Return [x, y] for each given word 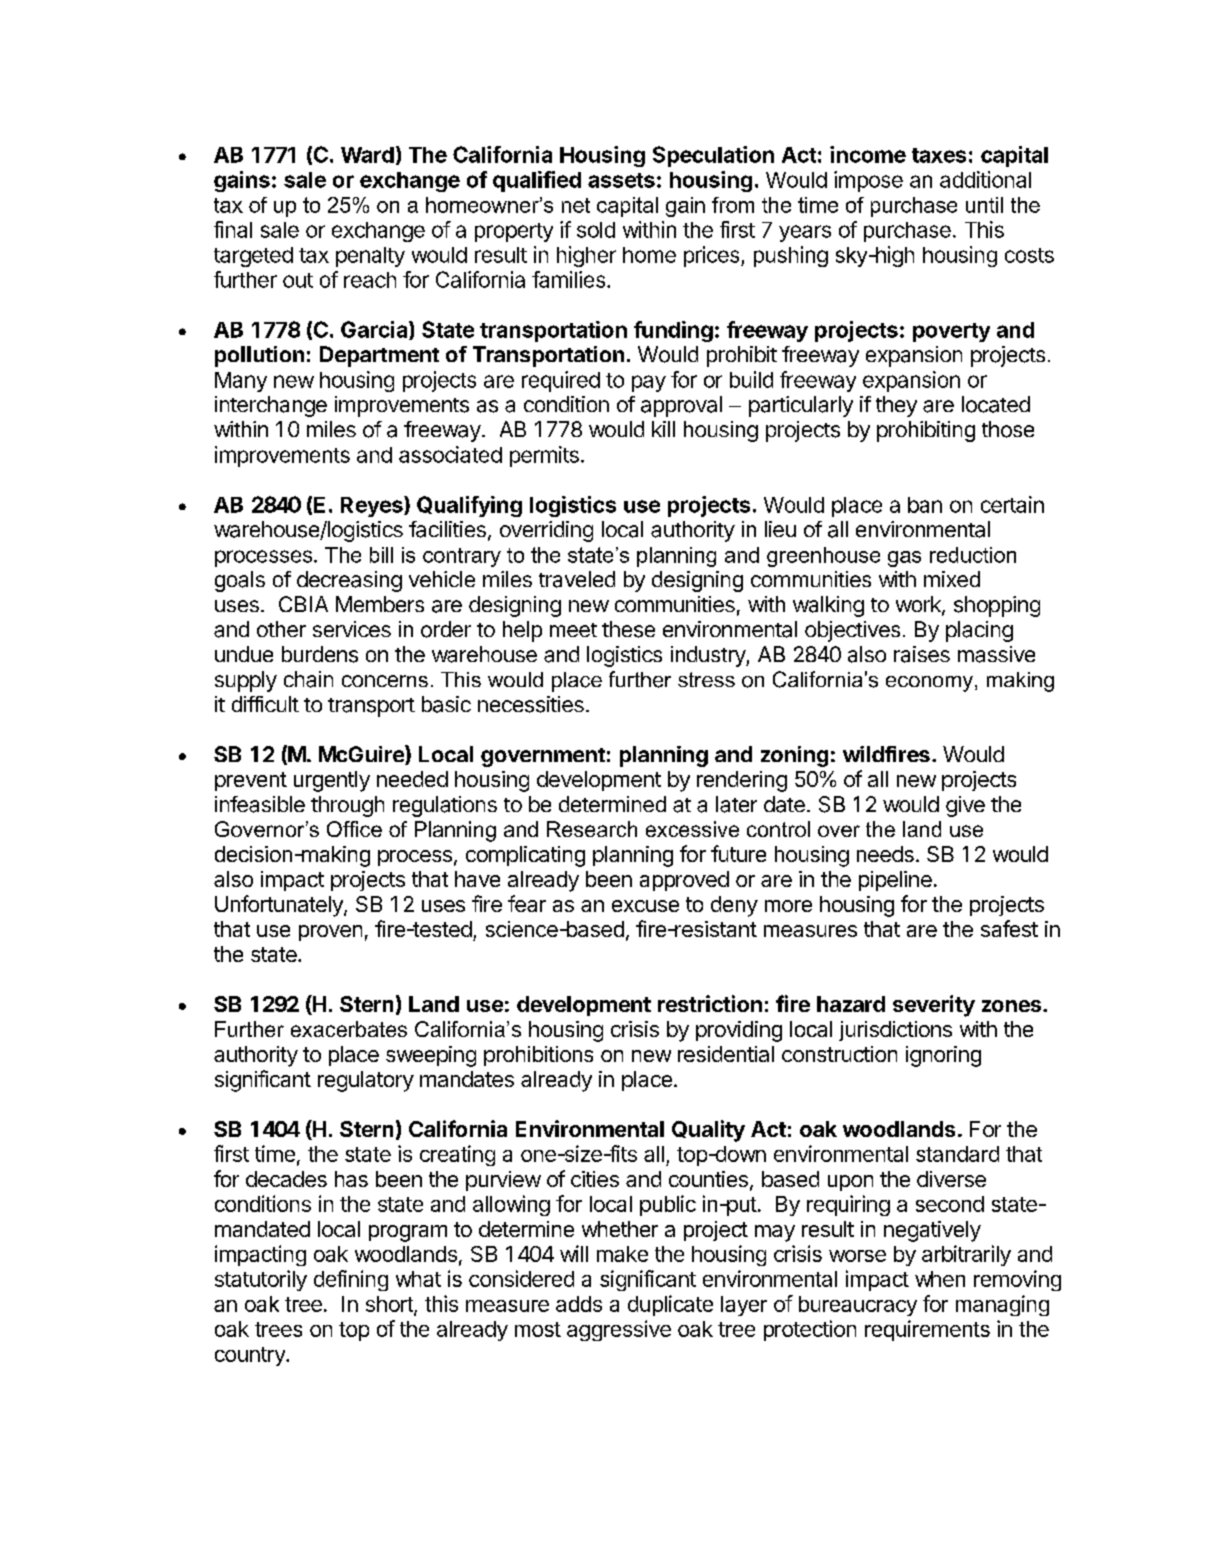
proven [330, 933]
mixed [952, 579]
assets [621, 180]
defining [351, 1280]
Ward [367, 155]
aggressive [619, 1330]
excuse [645, 906]
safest [1009, 928]
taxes [939, 155]
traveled [577, 579]
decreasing [349, 581]
